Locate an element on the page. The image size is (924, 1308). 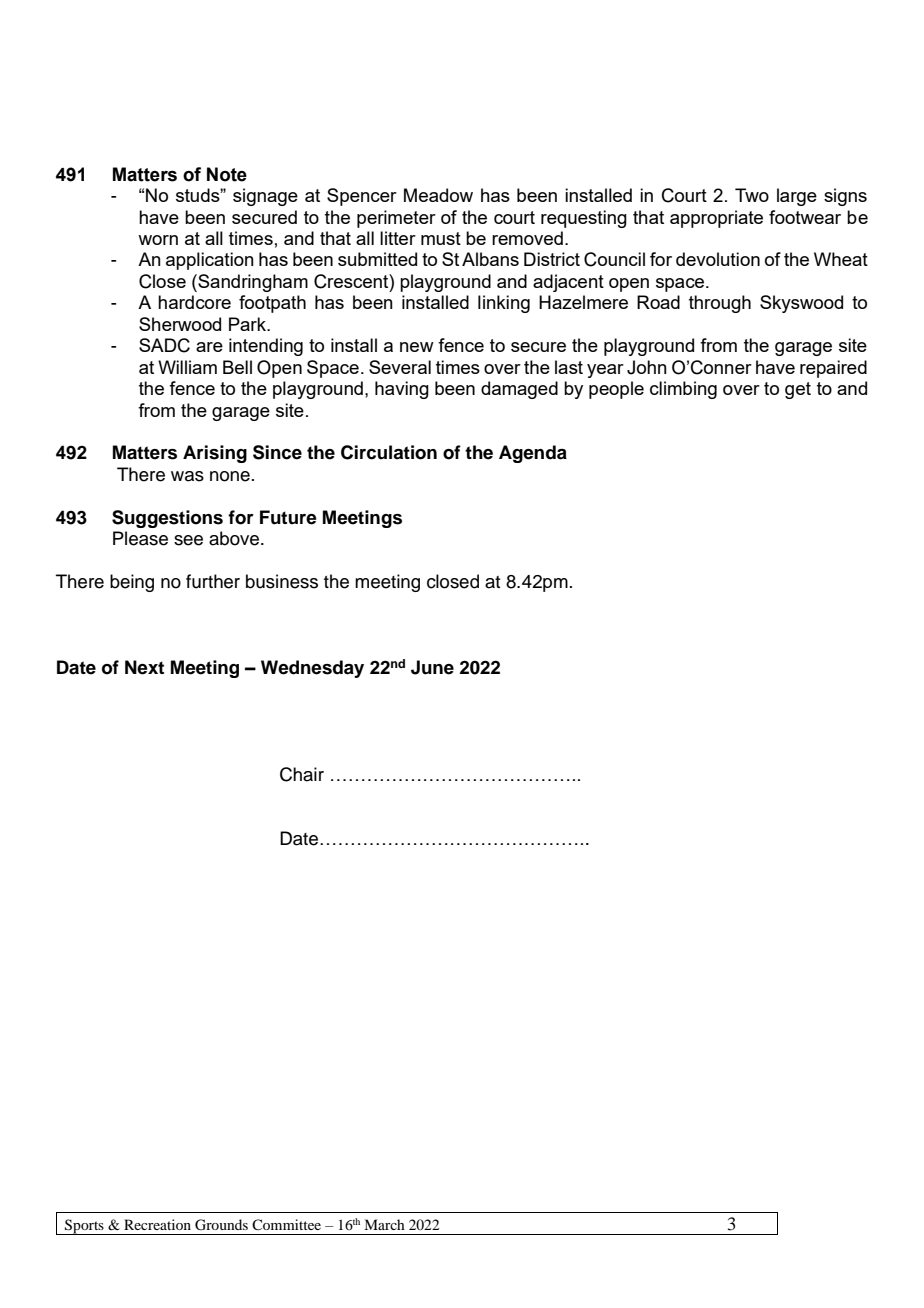
March is located at coordinates (384, 1224).
